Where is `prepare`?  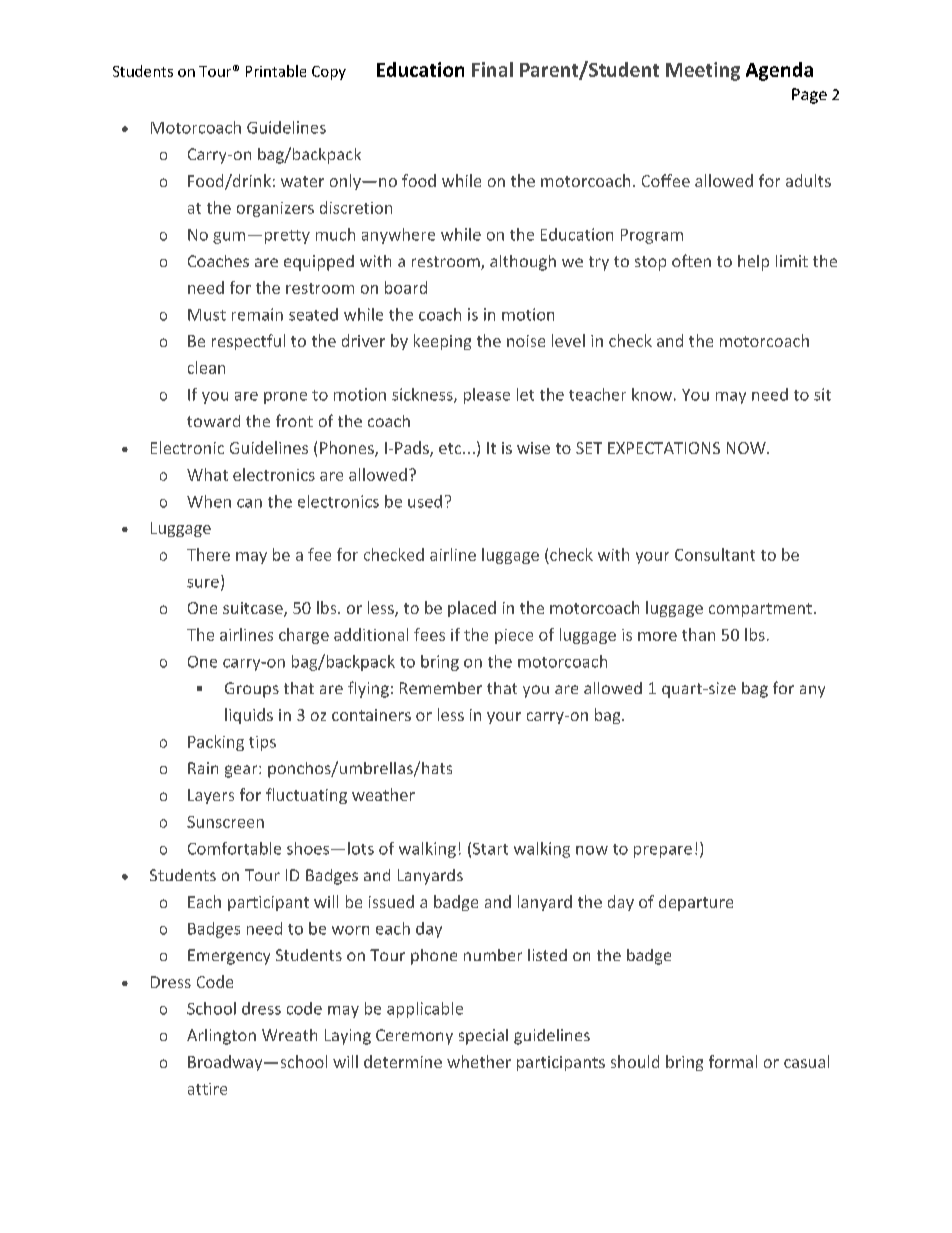
prepare is located at coordinates (663, 852).
